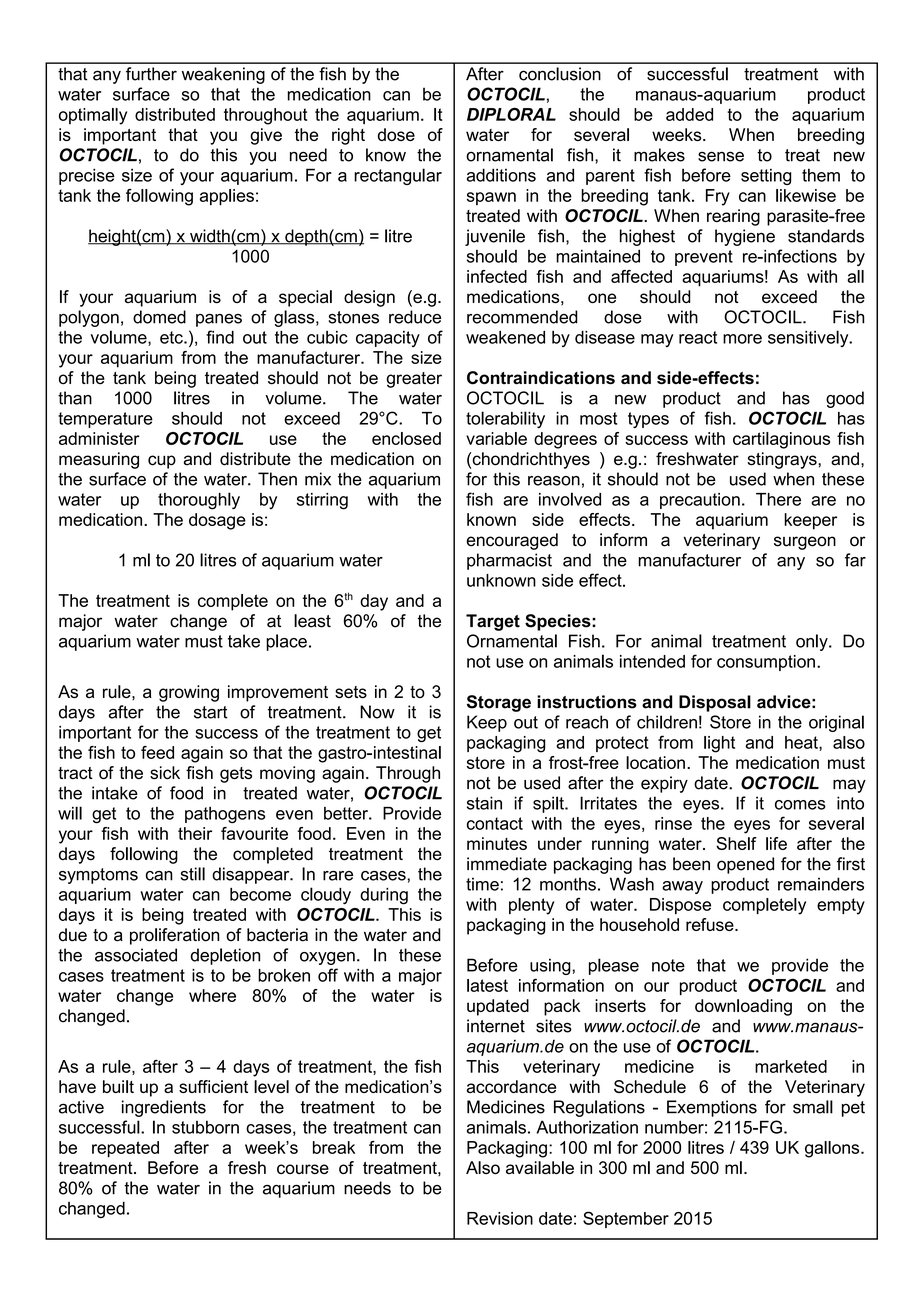 Image resolution: width=924 pixels, height=1310 pixels. What do you see at coordinates (766, 663) in the document?
I see `consumption` at bounding box center [766, 663].
